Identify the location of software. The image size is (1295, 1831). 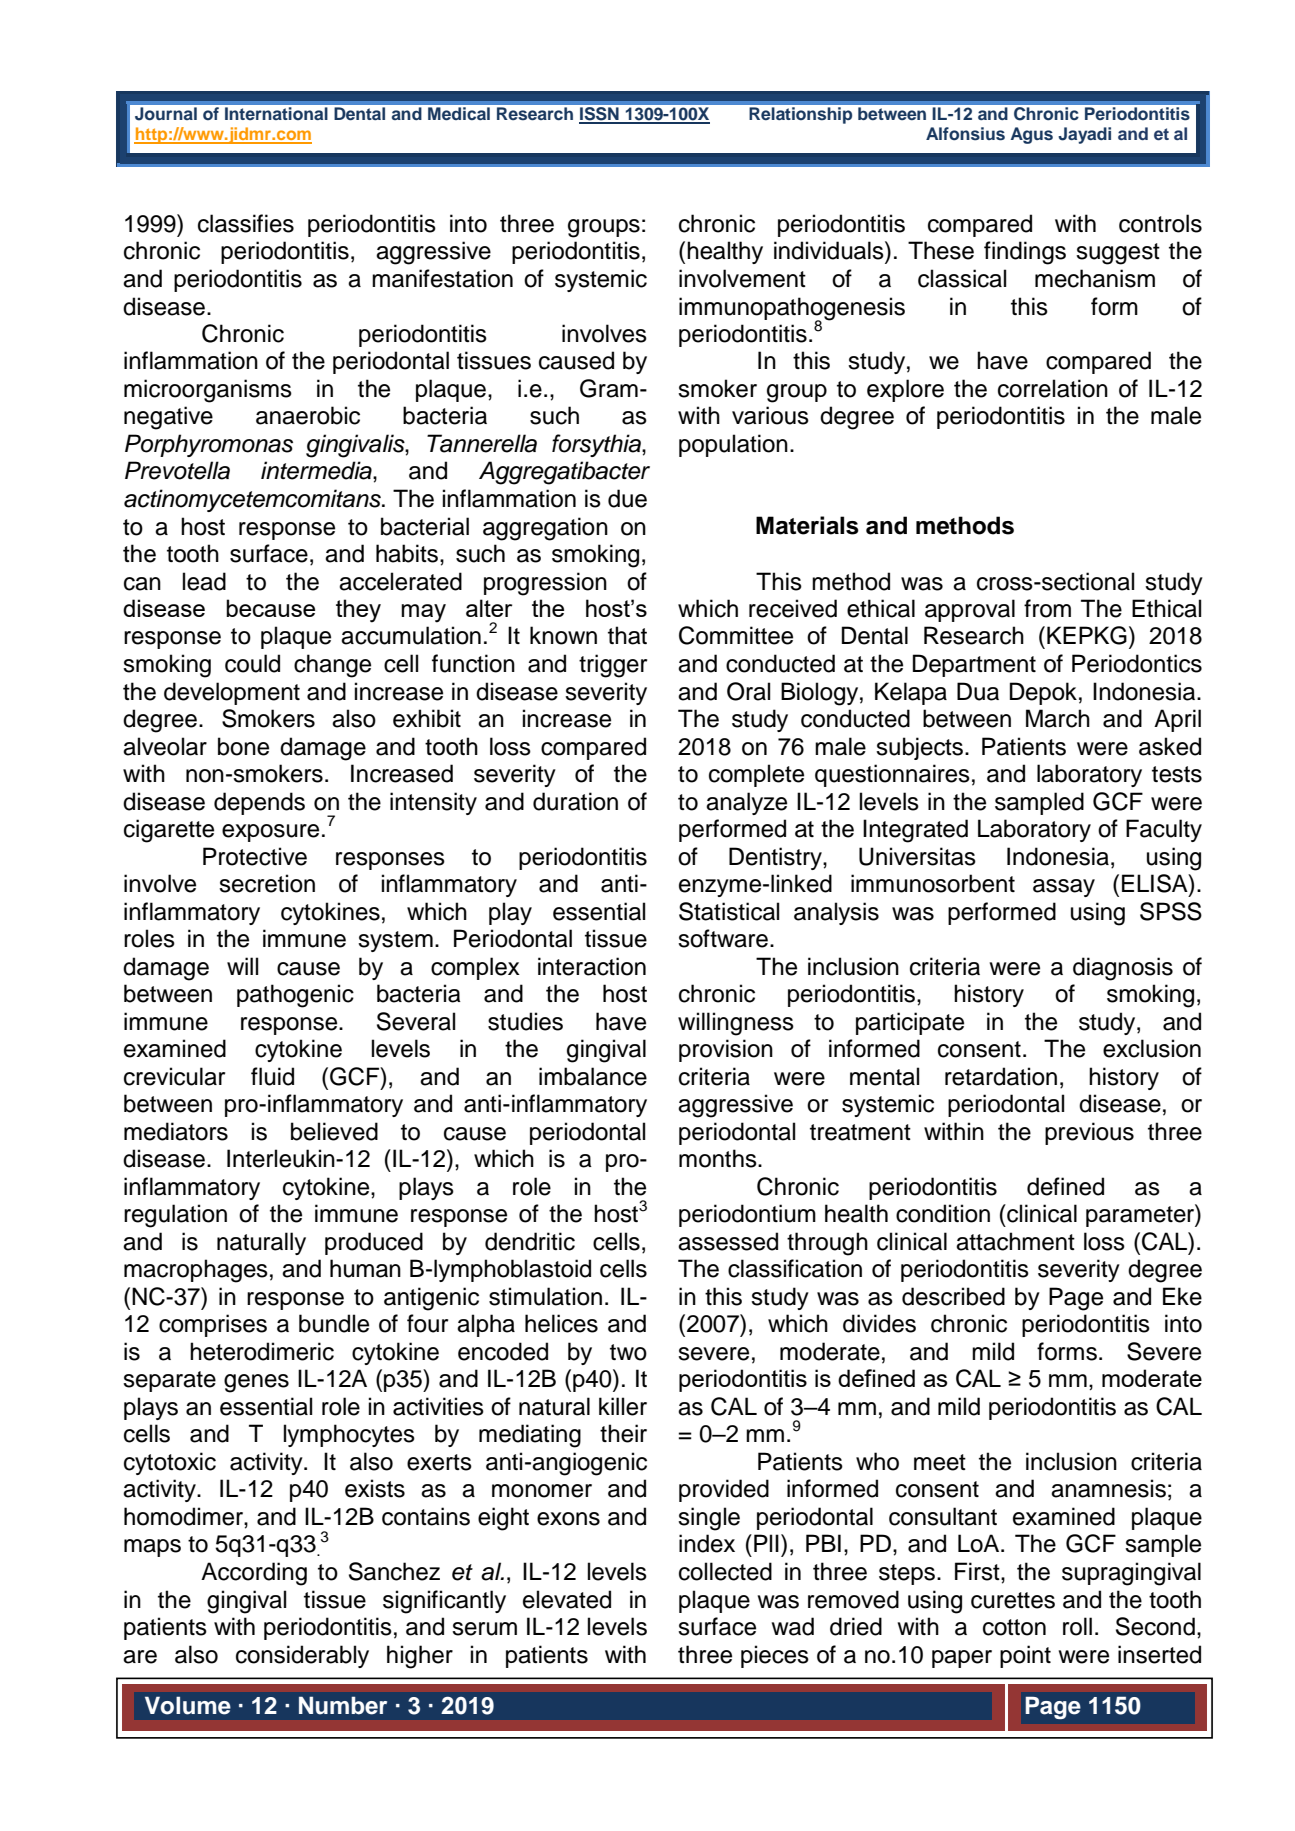
(723, 938).
